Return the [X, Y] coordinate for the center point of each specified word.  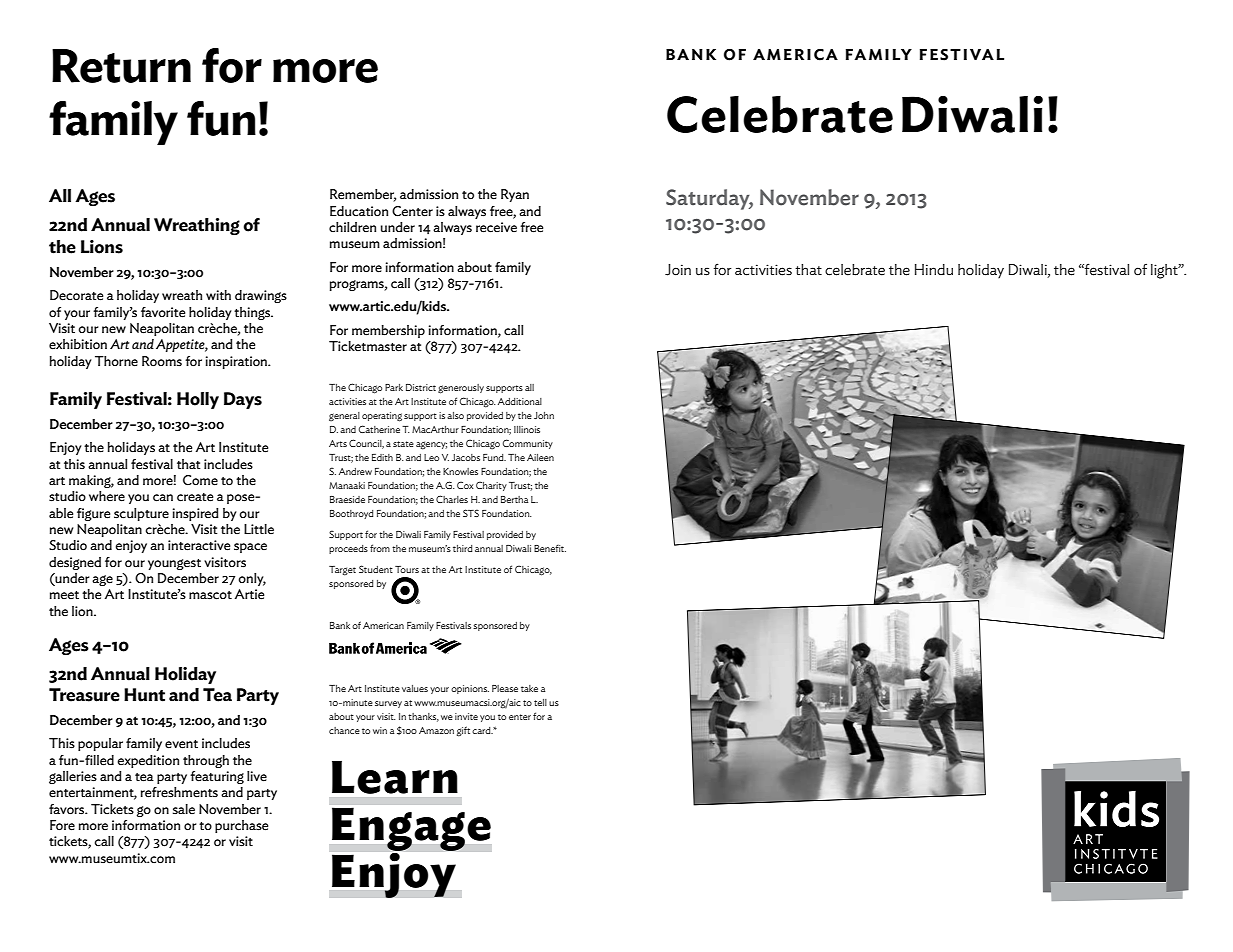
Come [200, 480]
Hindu [934, 269]
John [544, 415]
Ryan [515, 195]
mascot [210, 595]
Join [678, 270]
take [529, 688]
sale [184, 809]
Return [121, 66]
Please [505, 688]
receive [496, 227]
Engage [411, 829]
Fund [494, 457]
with [218, 295]
